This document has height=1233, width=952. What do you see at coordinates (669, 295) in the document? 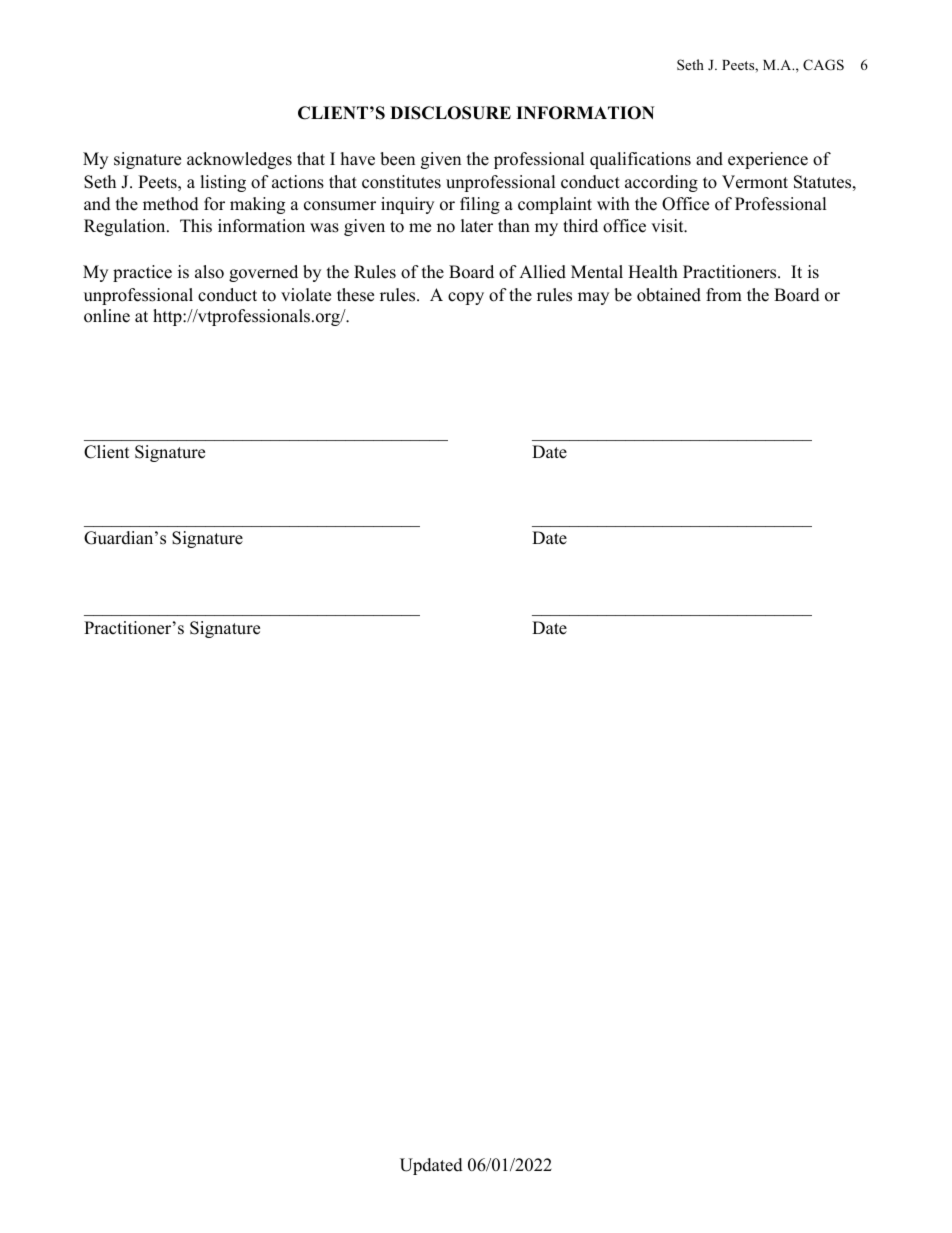
I see `obtained` at bounding box center [669, 295].
